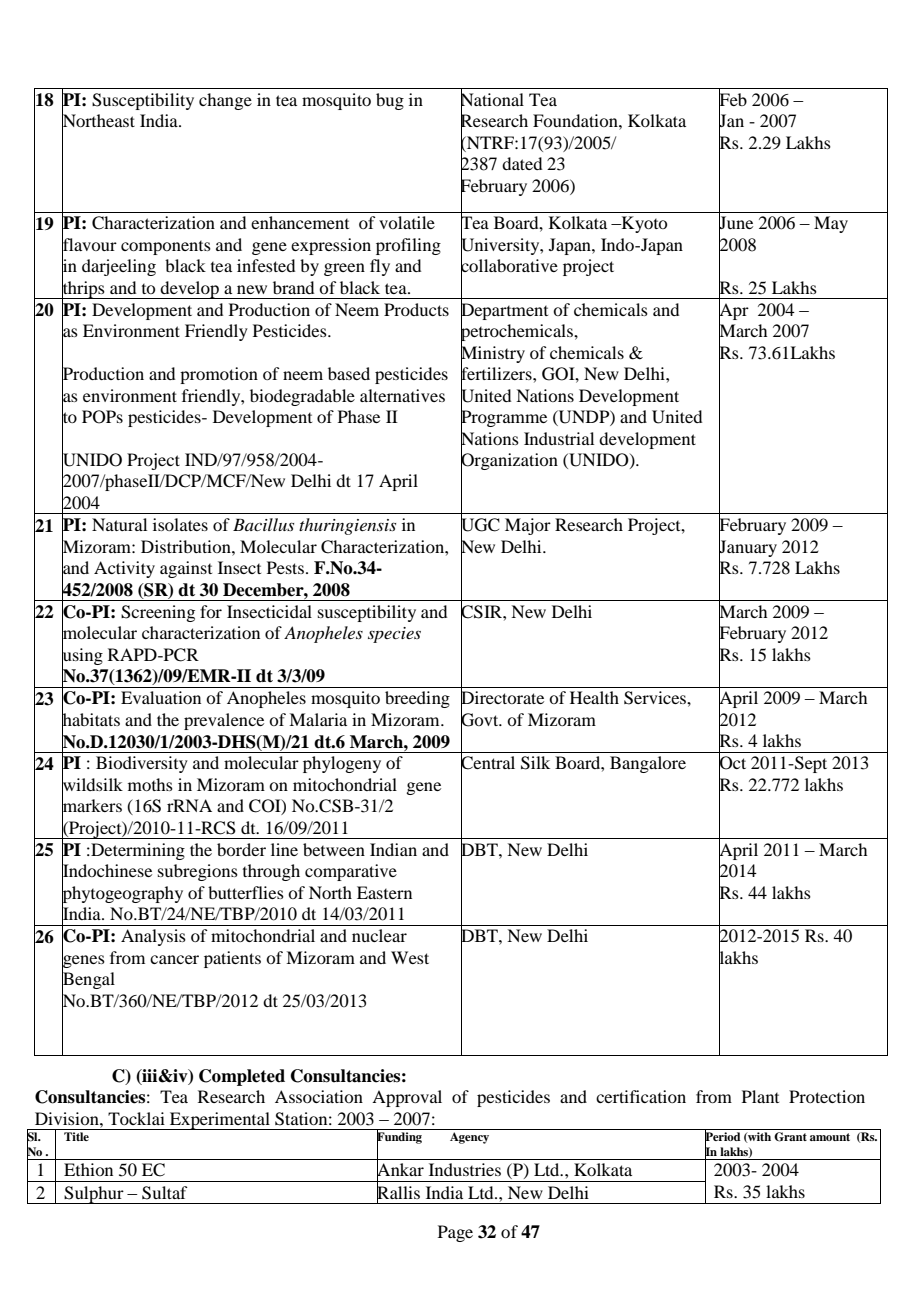  Describe the element at coordinates (736, 223) in the image. I see `June` at that location.
